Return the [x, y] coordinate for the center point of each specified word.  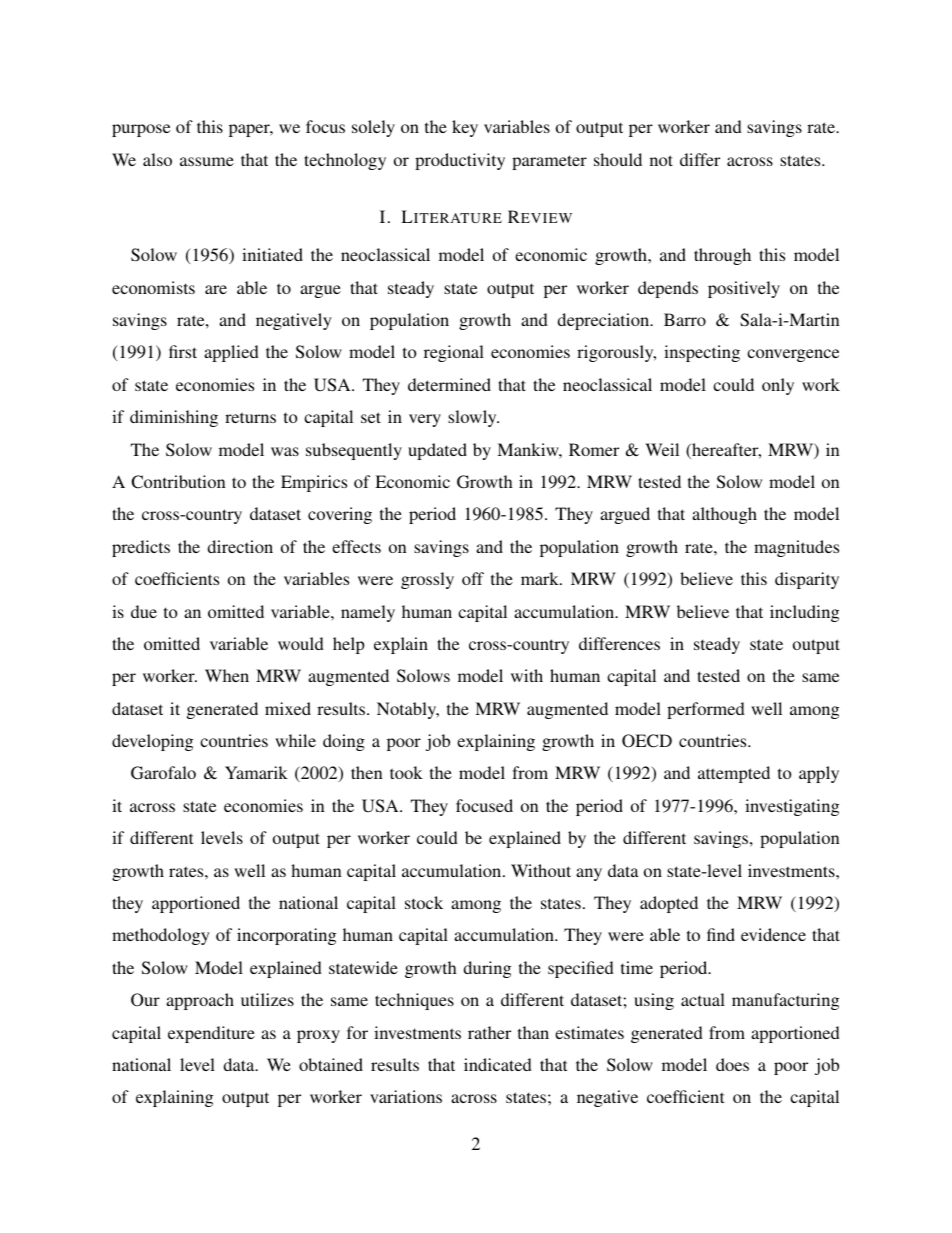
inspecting [702, 353]
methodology [161, 936]
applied [231, 353]
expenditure [211, 1034]
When [227, 675]
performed [706, 710]
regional [454, 353]
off [473, 578]
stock [424, 902]
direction [240, 546]
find [721, 934]
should [618, 159]
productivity [460, 161]
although [724, 515]
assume [207, 161]
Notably [408, 710]
